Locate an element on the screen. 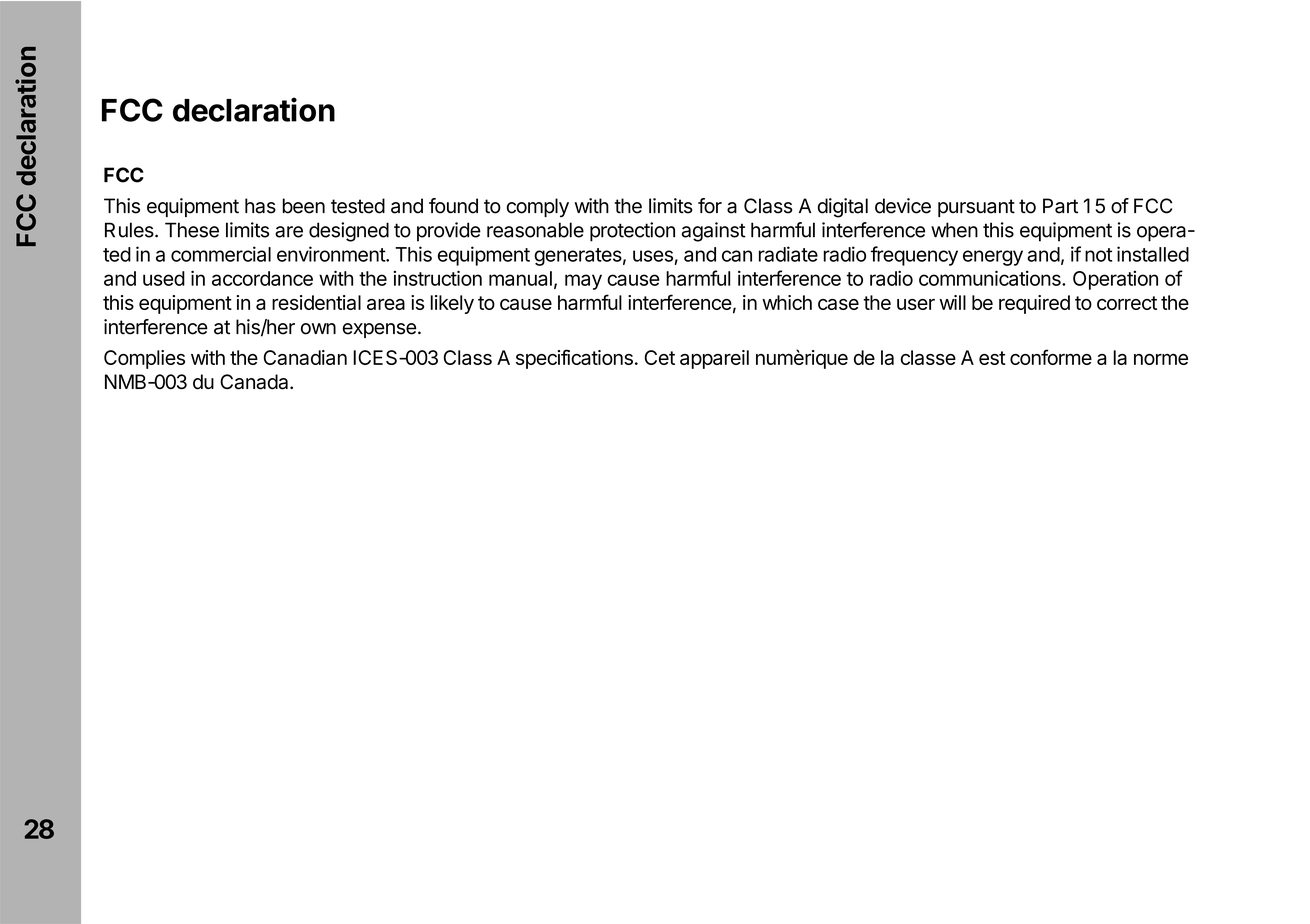 This screenshot has height=924, width=1310. has is located at coordinates (260, 206).
